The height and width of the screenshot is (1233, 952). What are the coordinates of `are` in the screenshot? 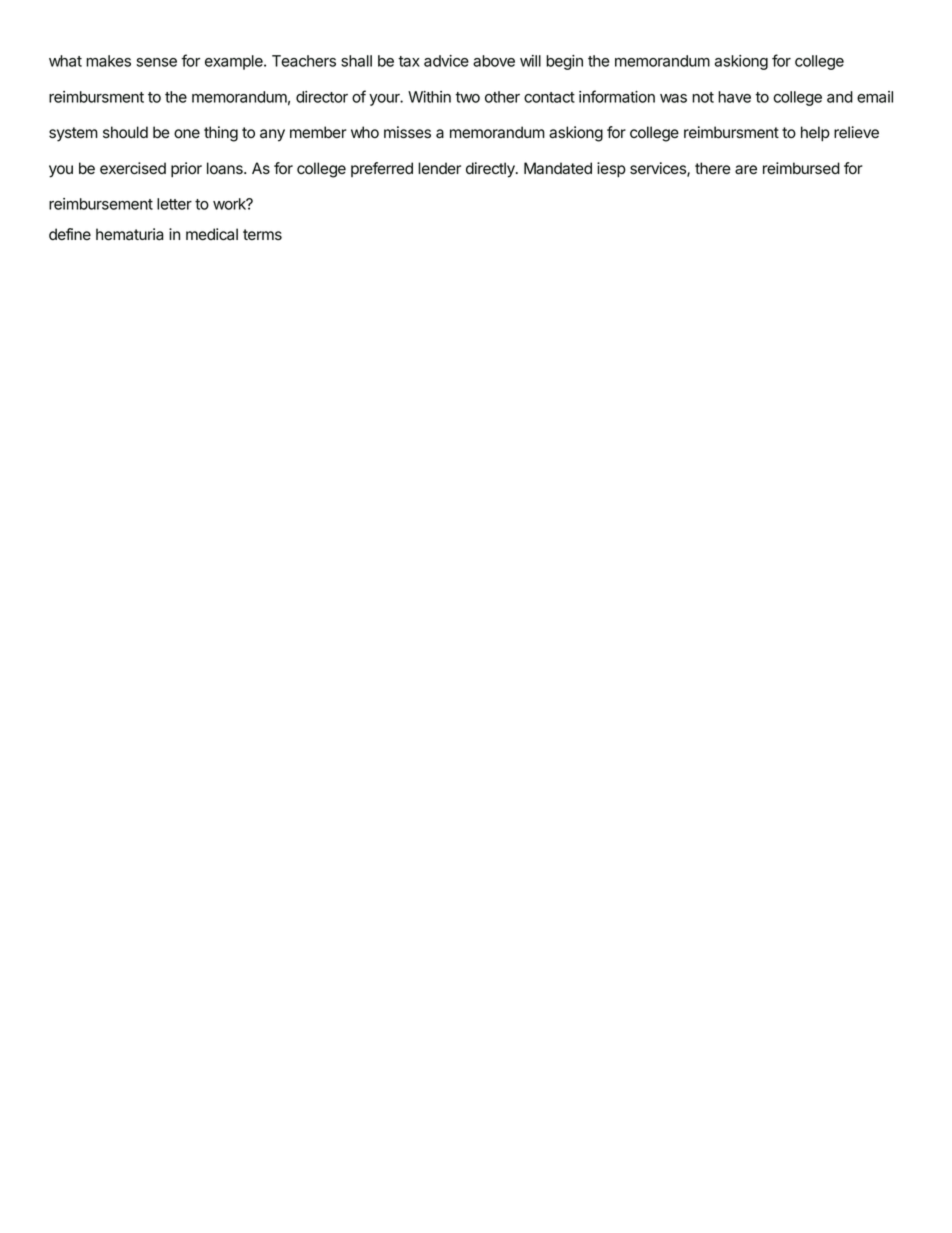 It's located at (746, 170).
